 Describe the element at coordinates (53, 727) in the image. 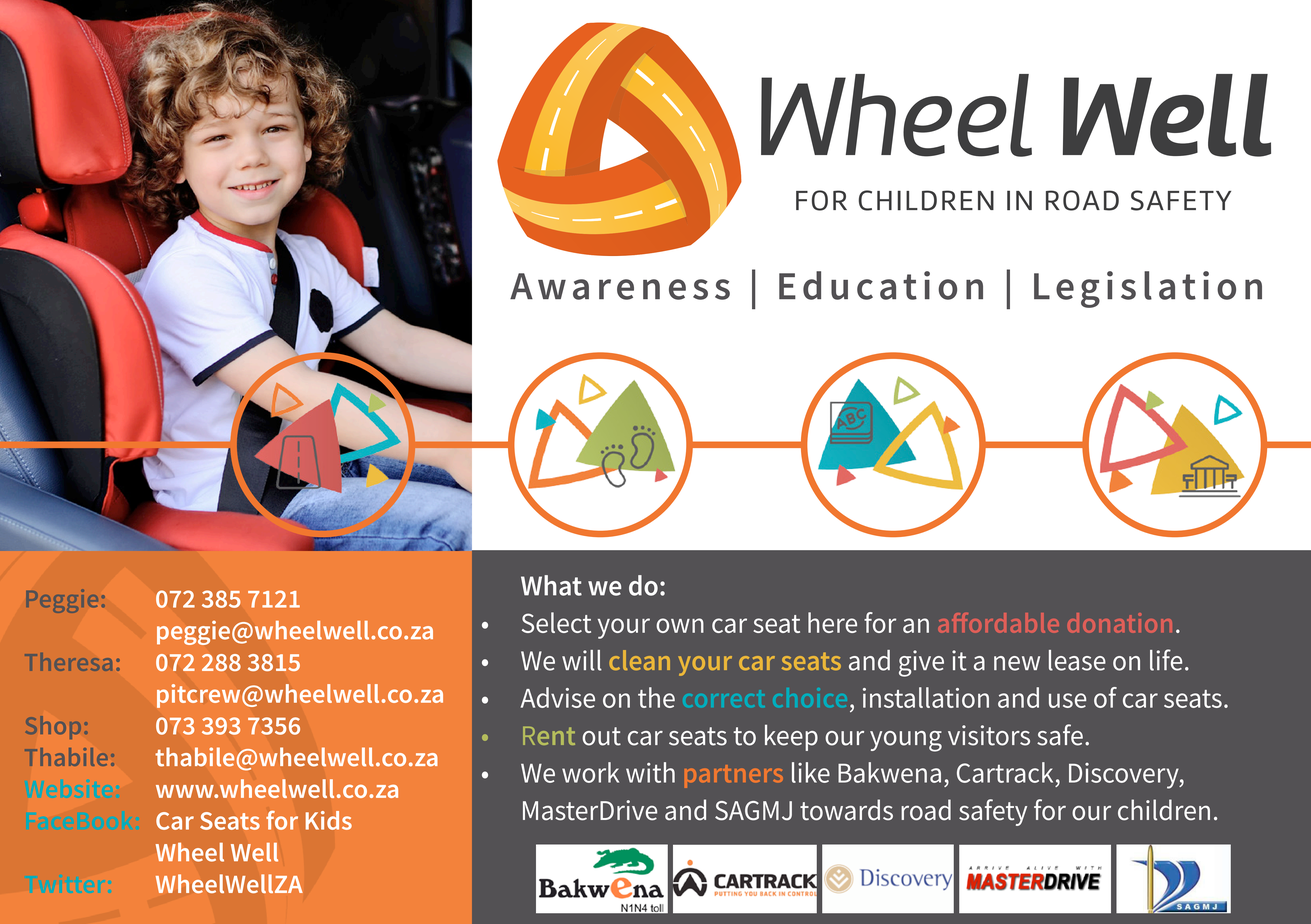

I see `Shop` at that location.
